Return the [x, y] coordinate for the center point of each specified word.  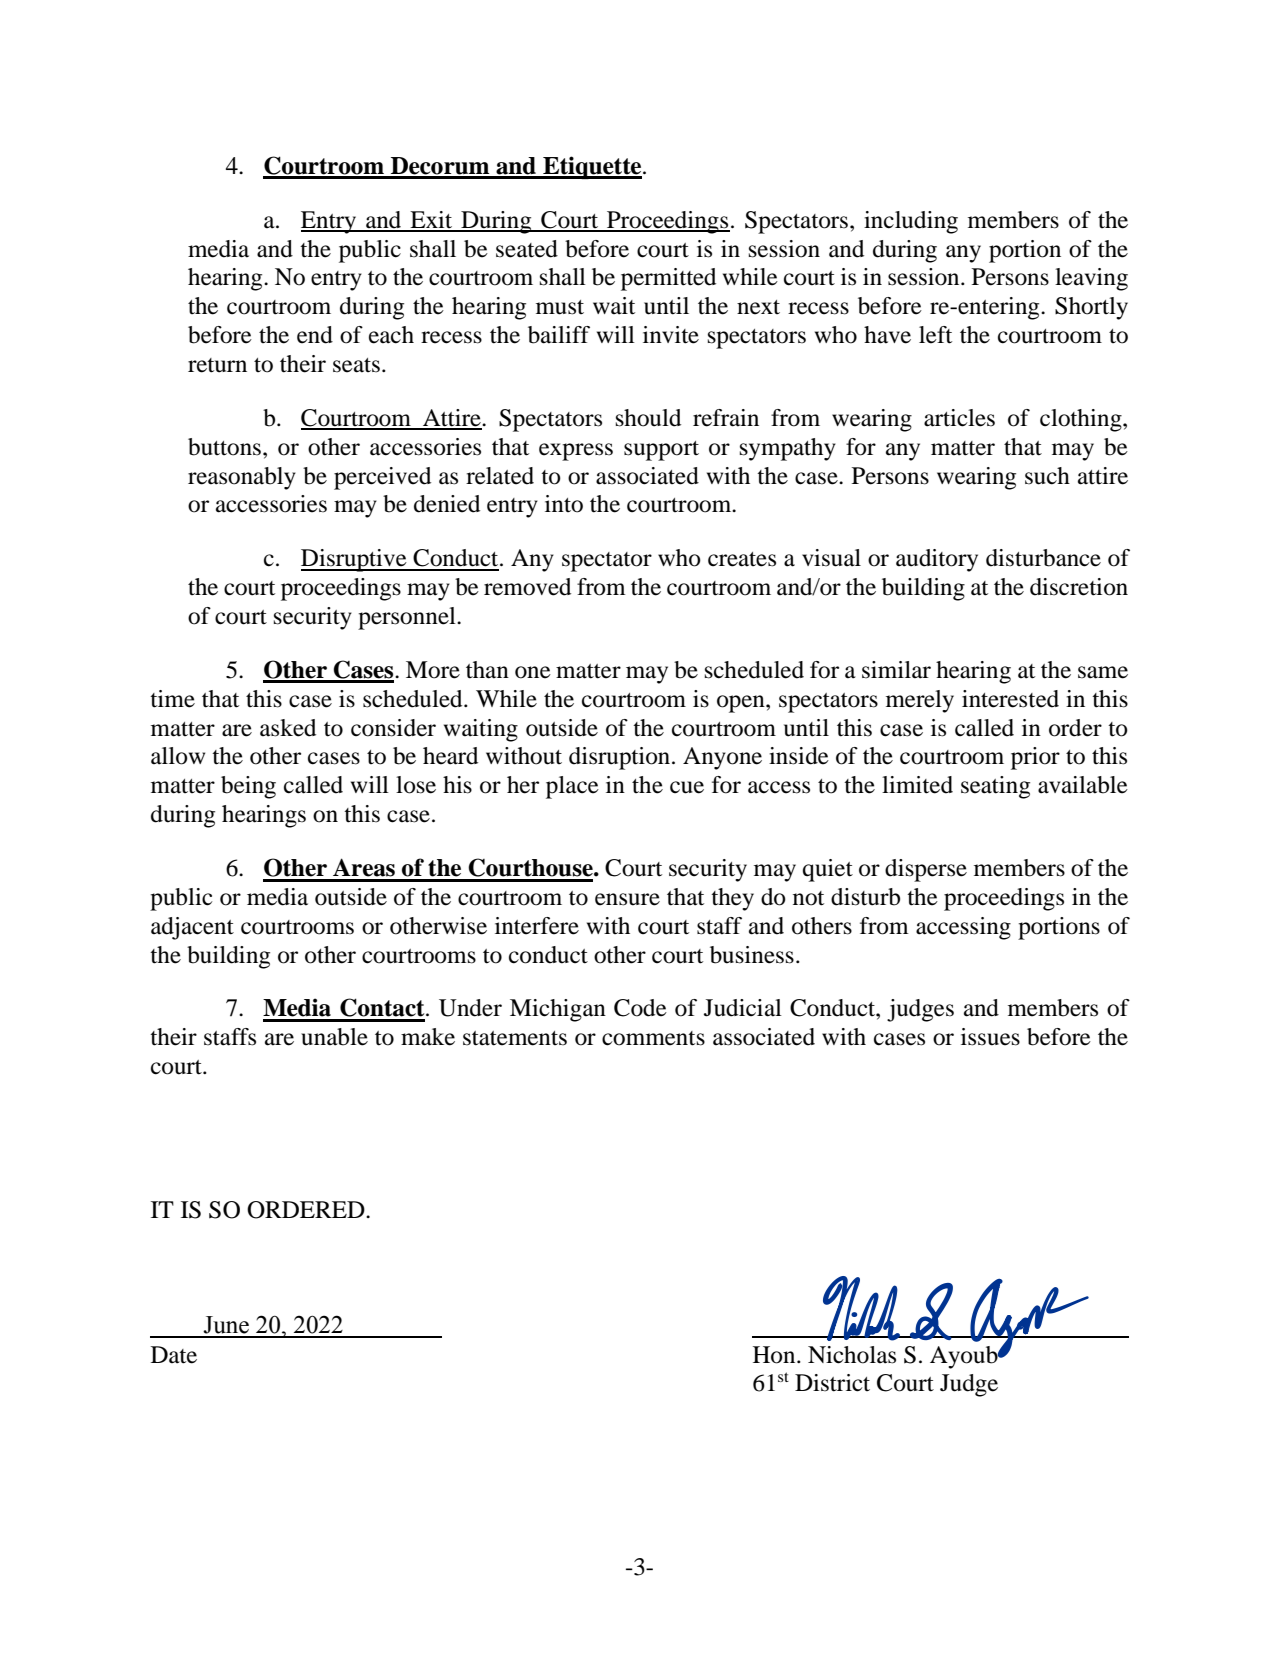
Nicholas [852, 1355]
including [911, 222]
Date [174, 1355]
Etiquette [592, 167]
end [315, 335]
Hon [775, 1355]
